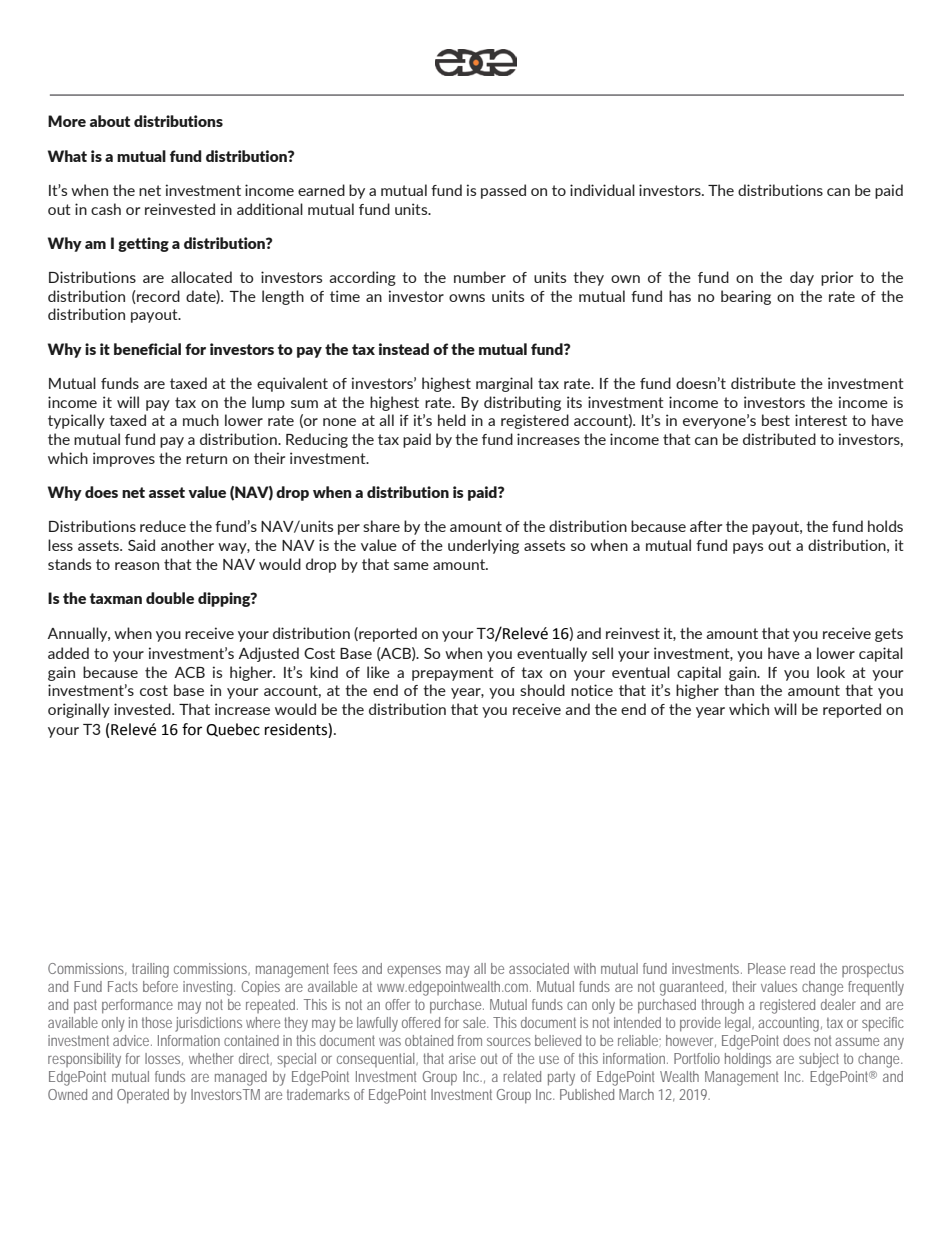 The height and width of the screenshot is (1233, 952). I want to click on improves, so click(124, 459).
